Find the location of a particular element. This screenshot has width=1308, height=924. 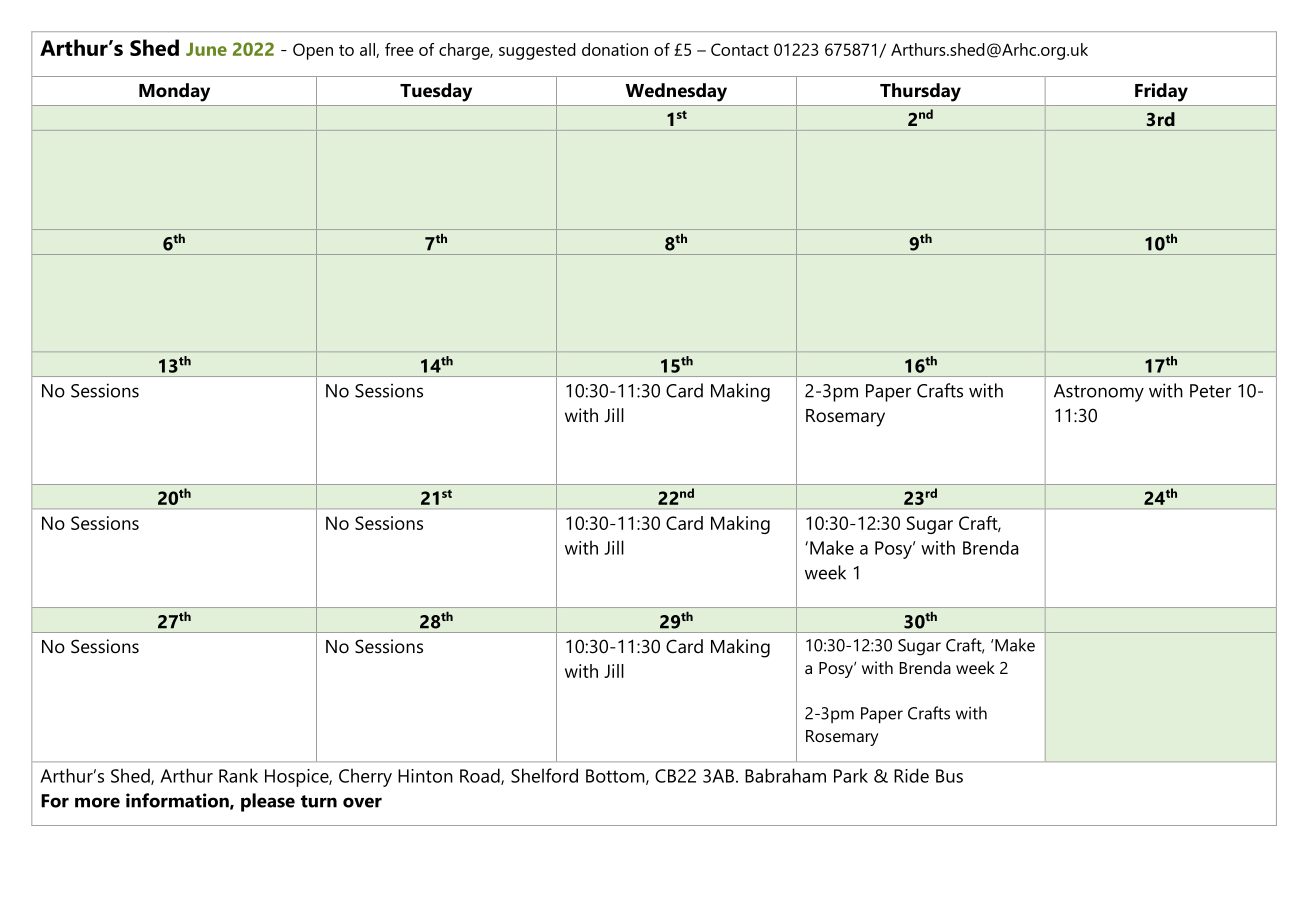

Friday is located at coordinates (1161, 92).
